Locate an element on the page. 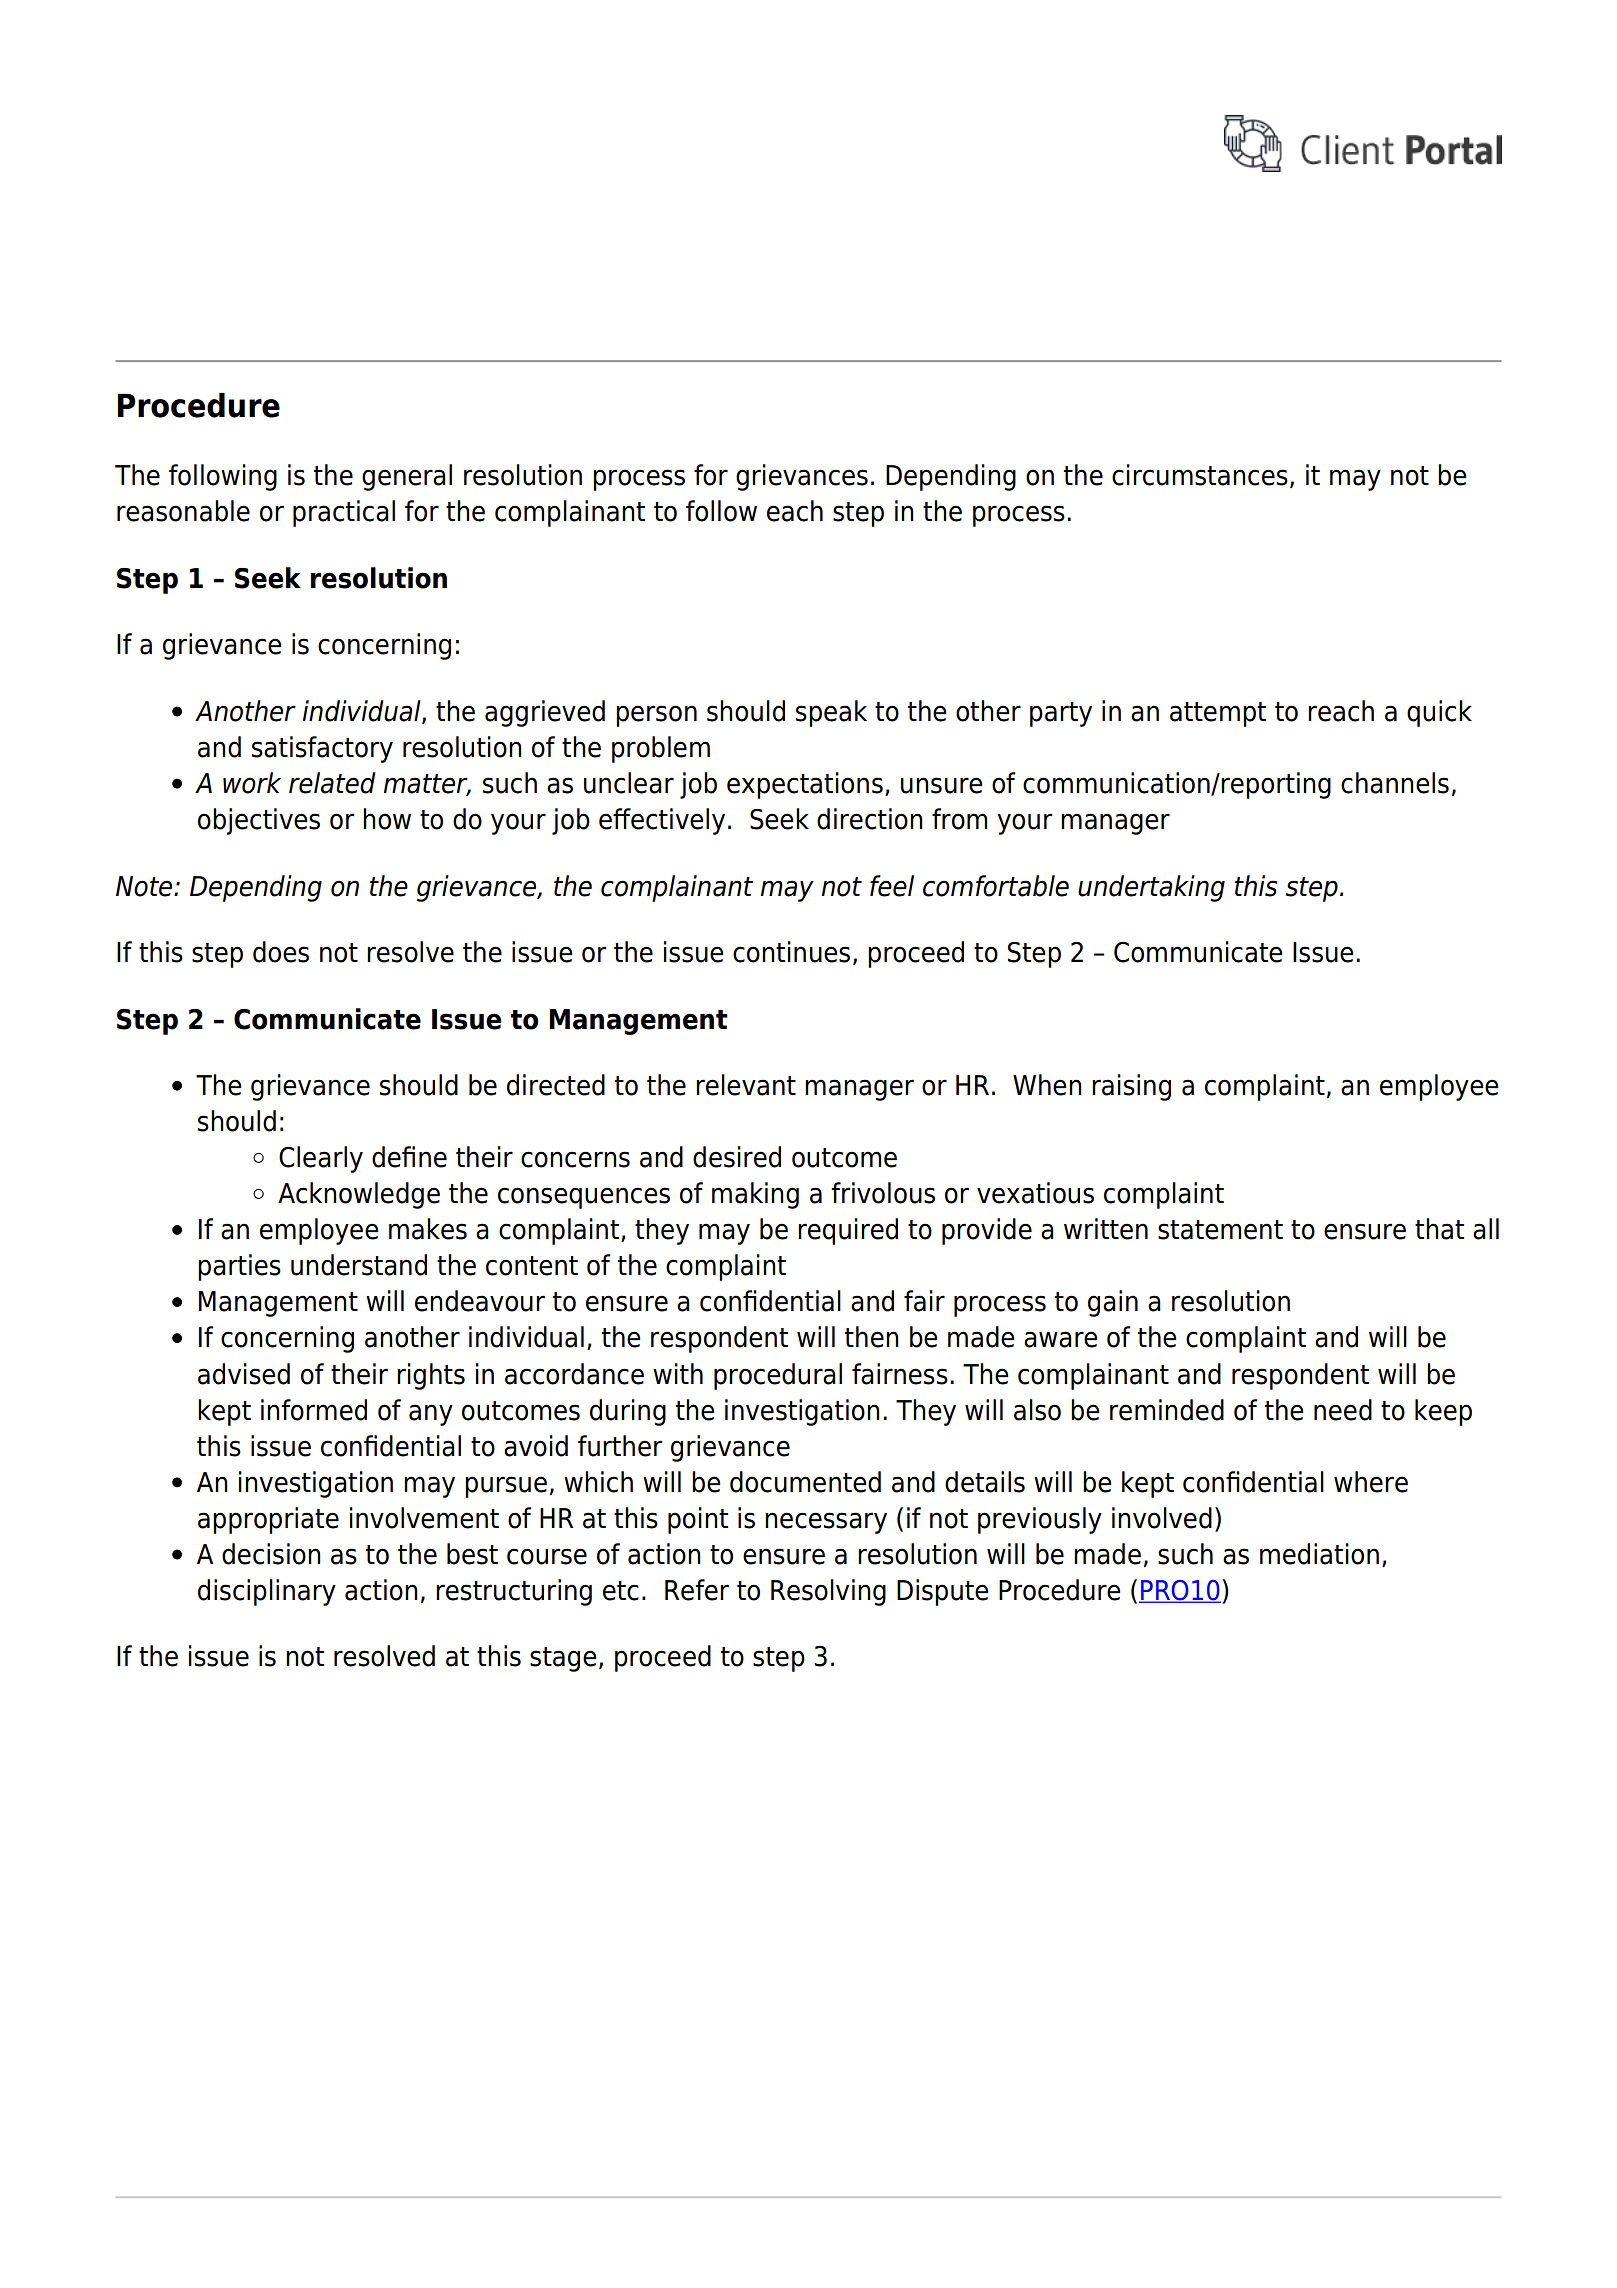 Image resolution: width=1617 pixels, height=2288 pixels. then is located at coordinates (872, 1337).
